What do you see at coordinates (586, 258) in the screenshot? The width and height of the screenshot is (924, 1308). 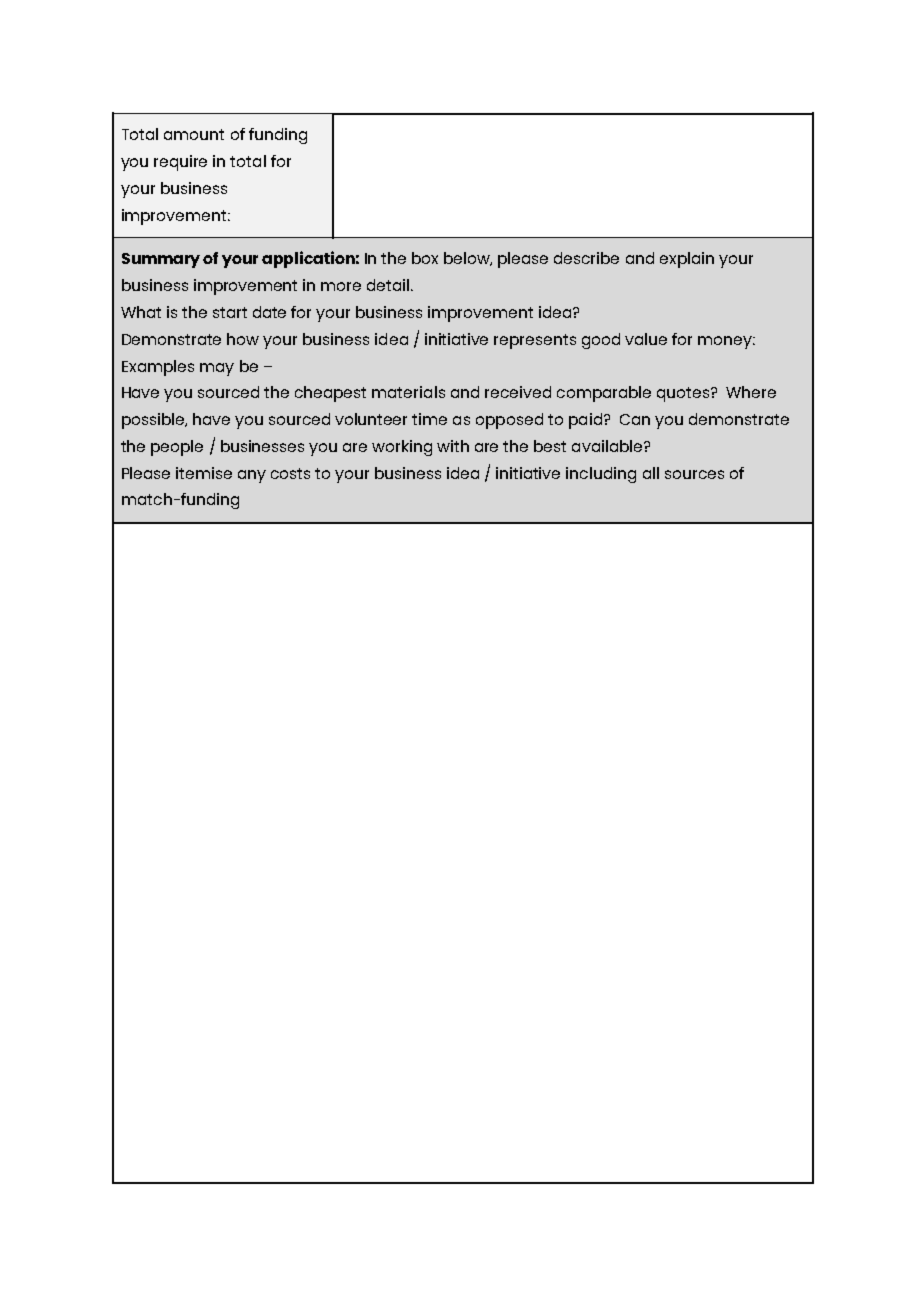 I see `describe` at bounding box center [586, 258].
